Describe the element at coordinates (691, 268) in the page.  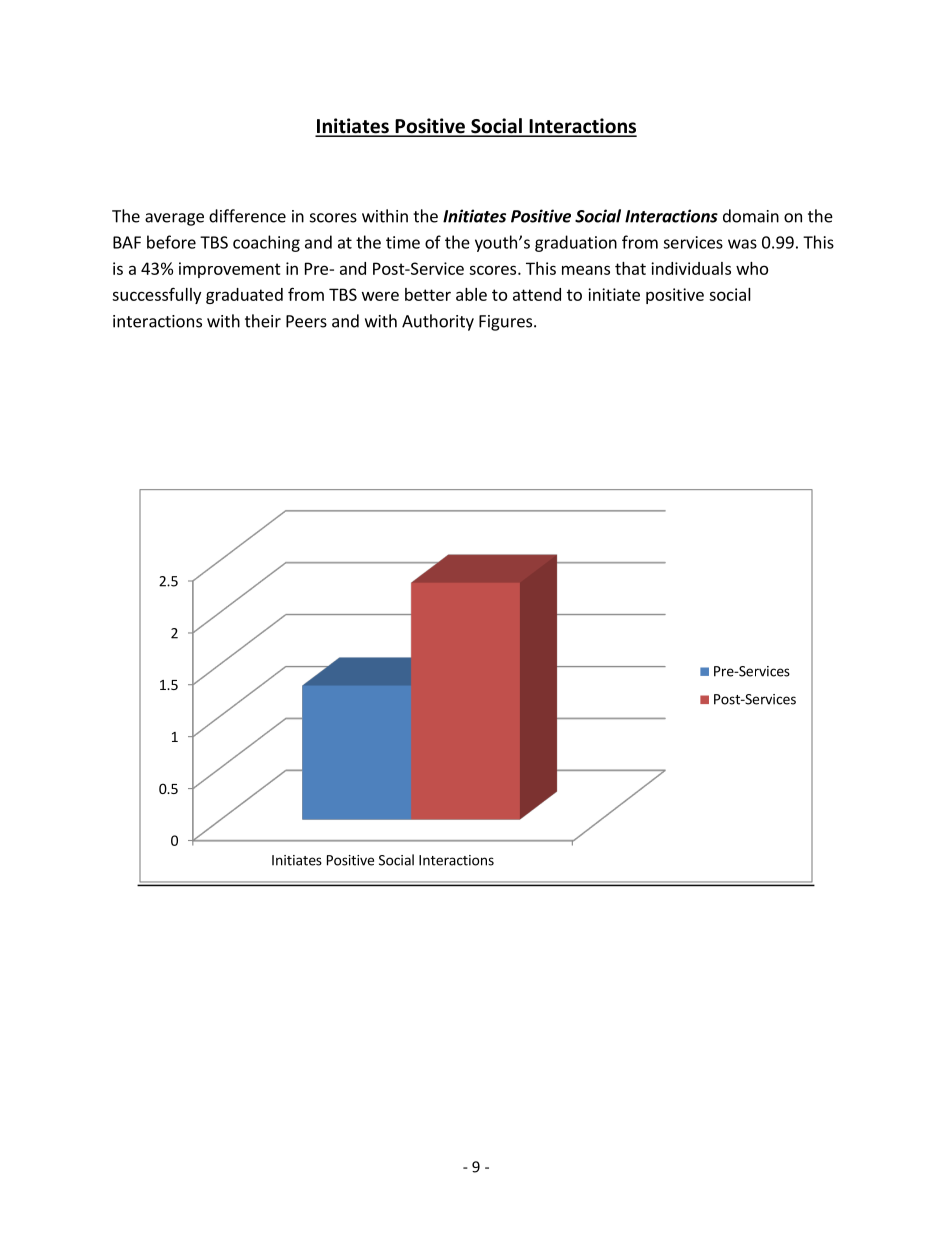
I see `individuals` at that location.
